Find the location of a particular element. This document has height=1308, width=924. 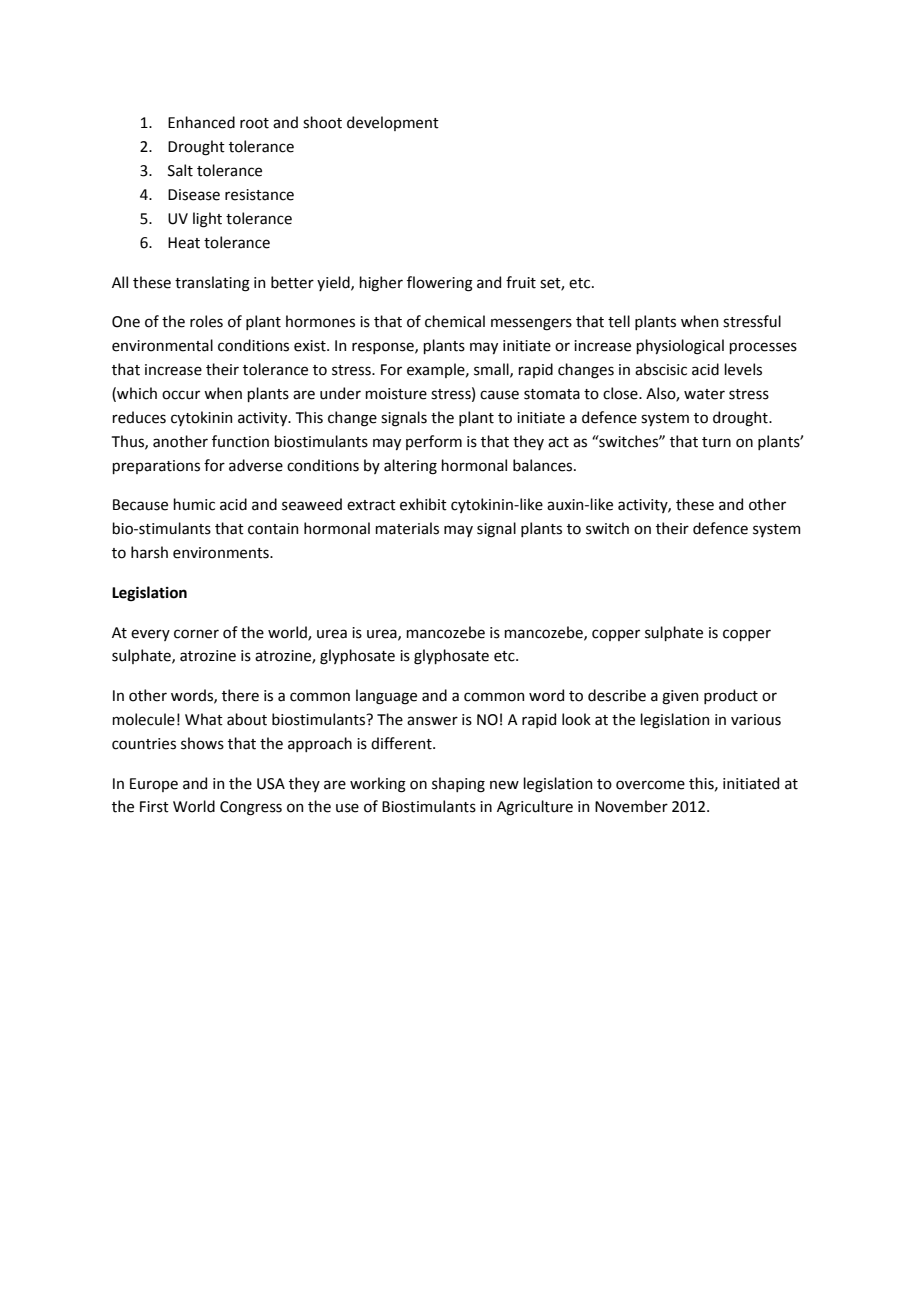

fruit is located at coordinates (521, 282).
